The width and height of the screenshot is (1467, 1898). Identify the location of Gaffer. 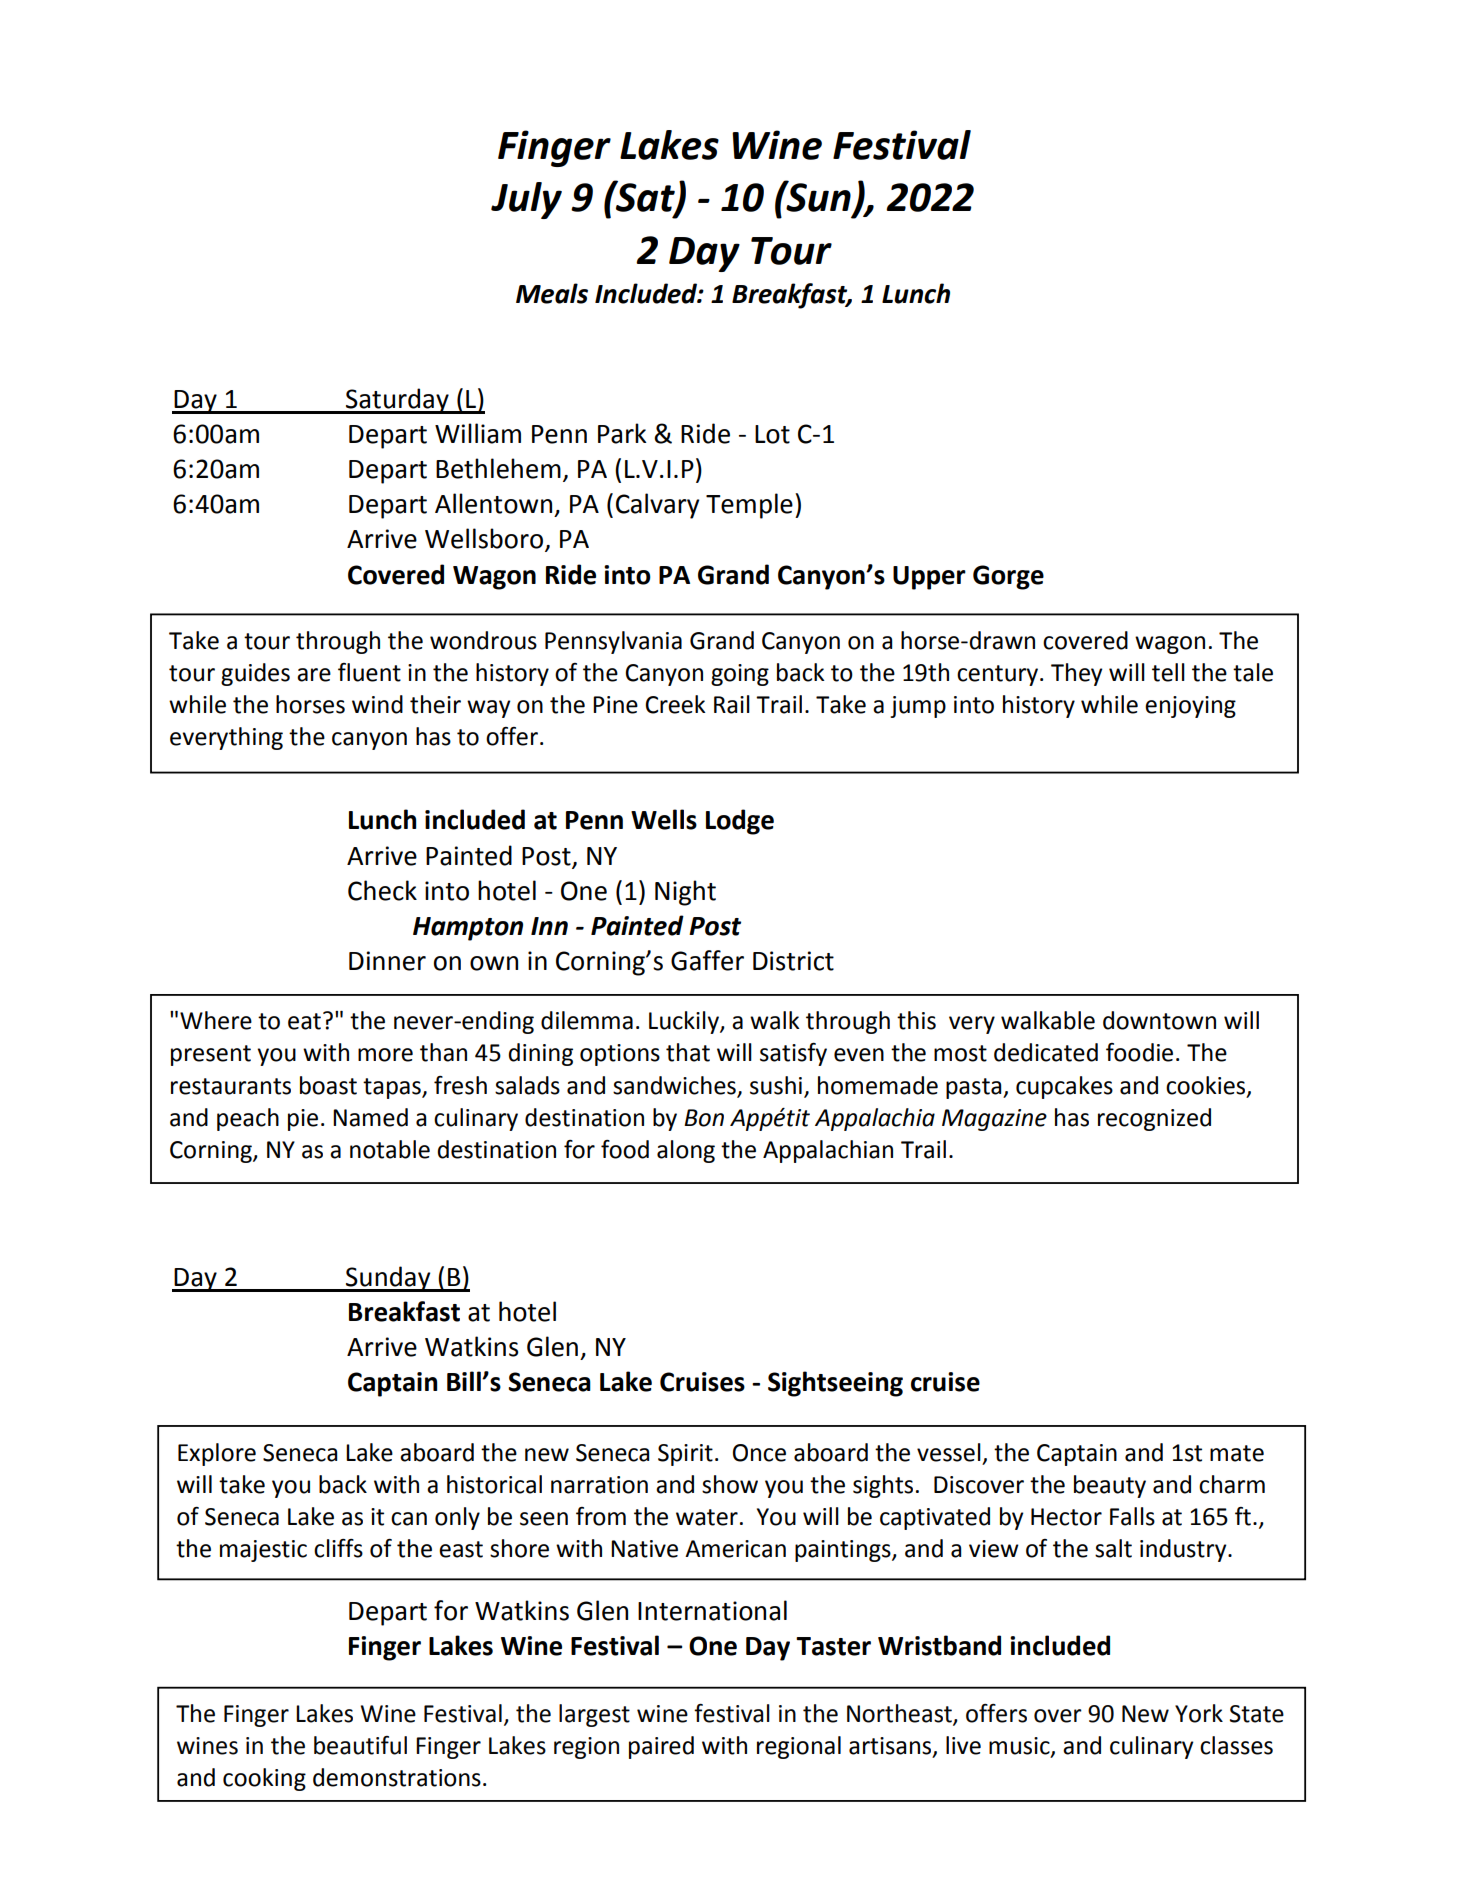
(707, 960).
